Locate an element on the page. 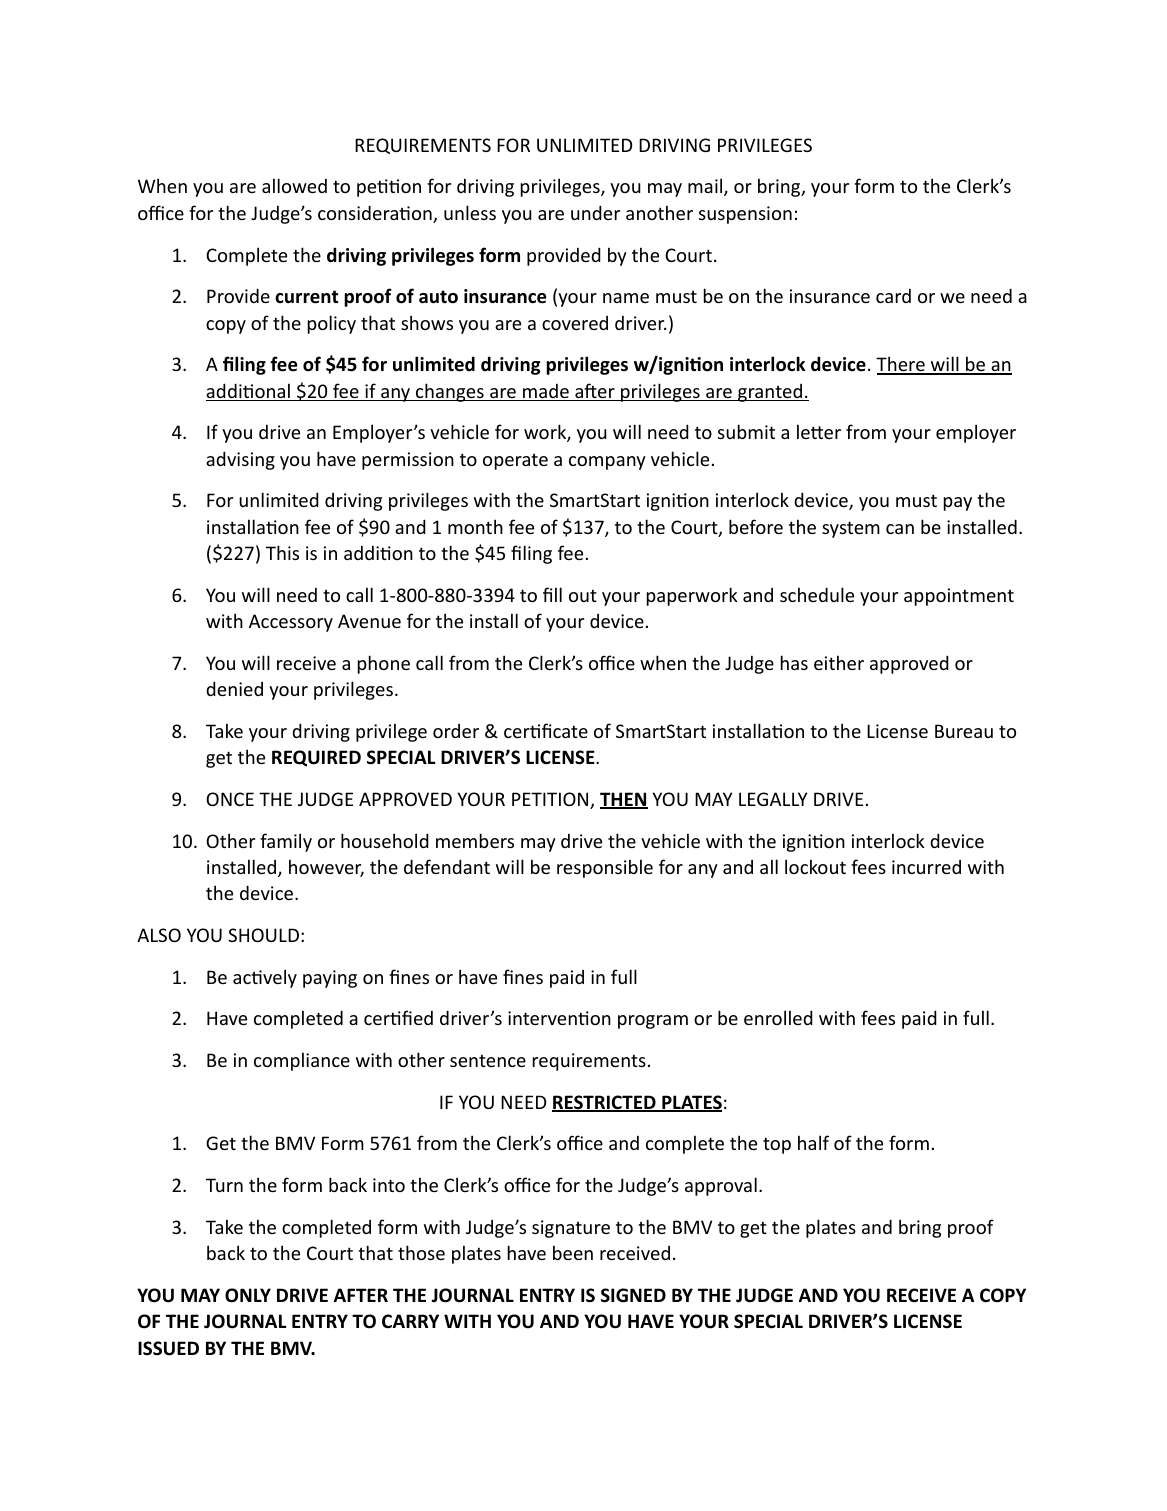  allowed is located at coordinates (294, 185).
